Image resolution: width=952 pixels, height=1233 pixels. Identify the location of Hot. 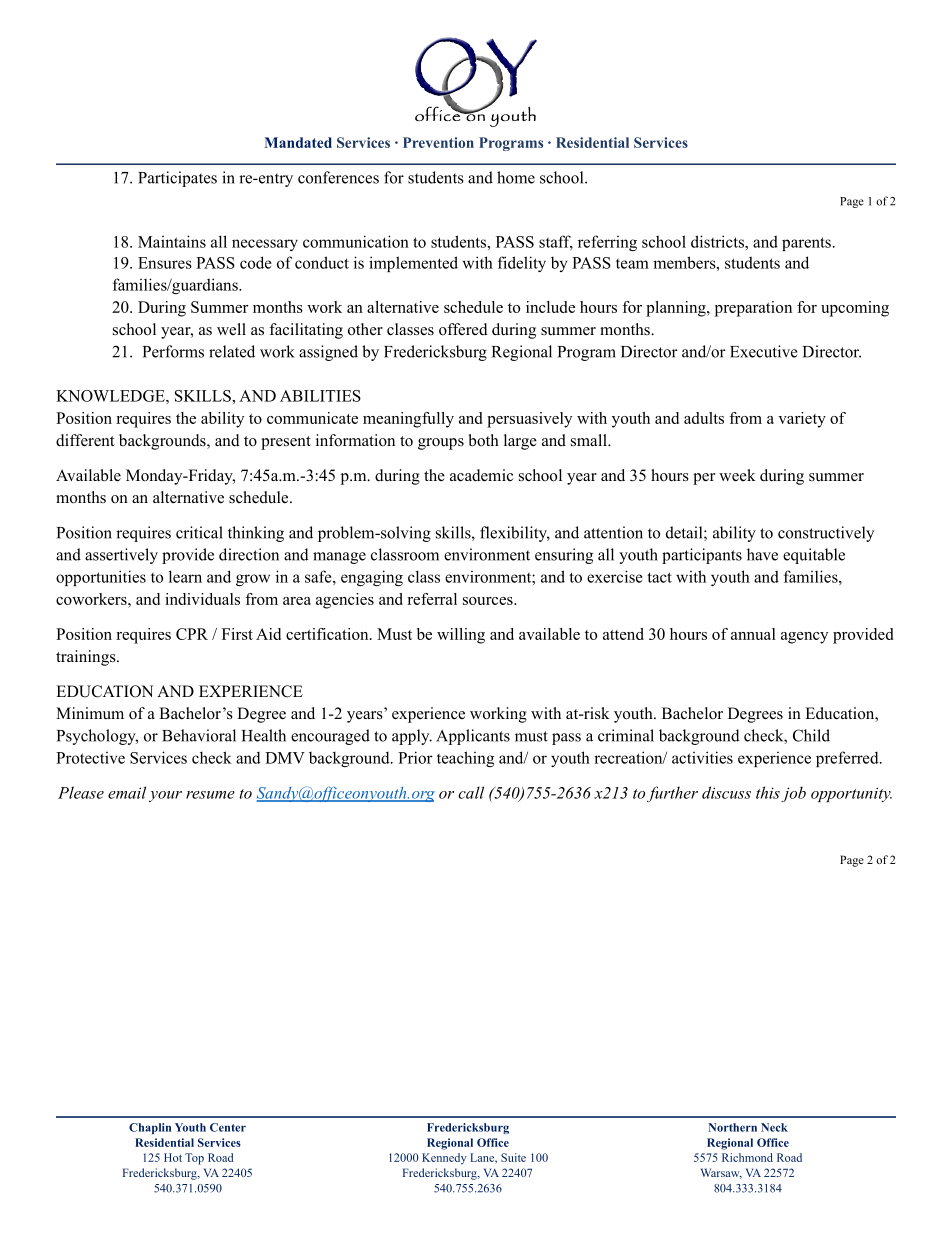
(173, 1157).
